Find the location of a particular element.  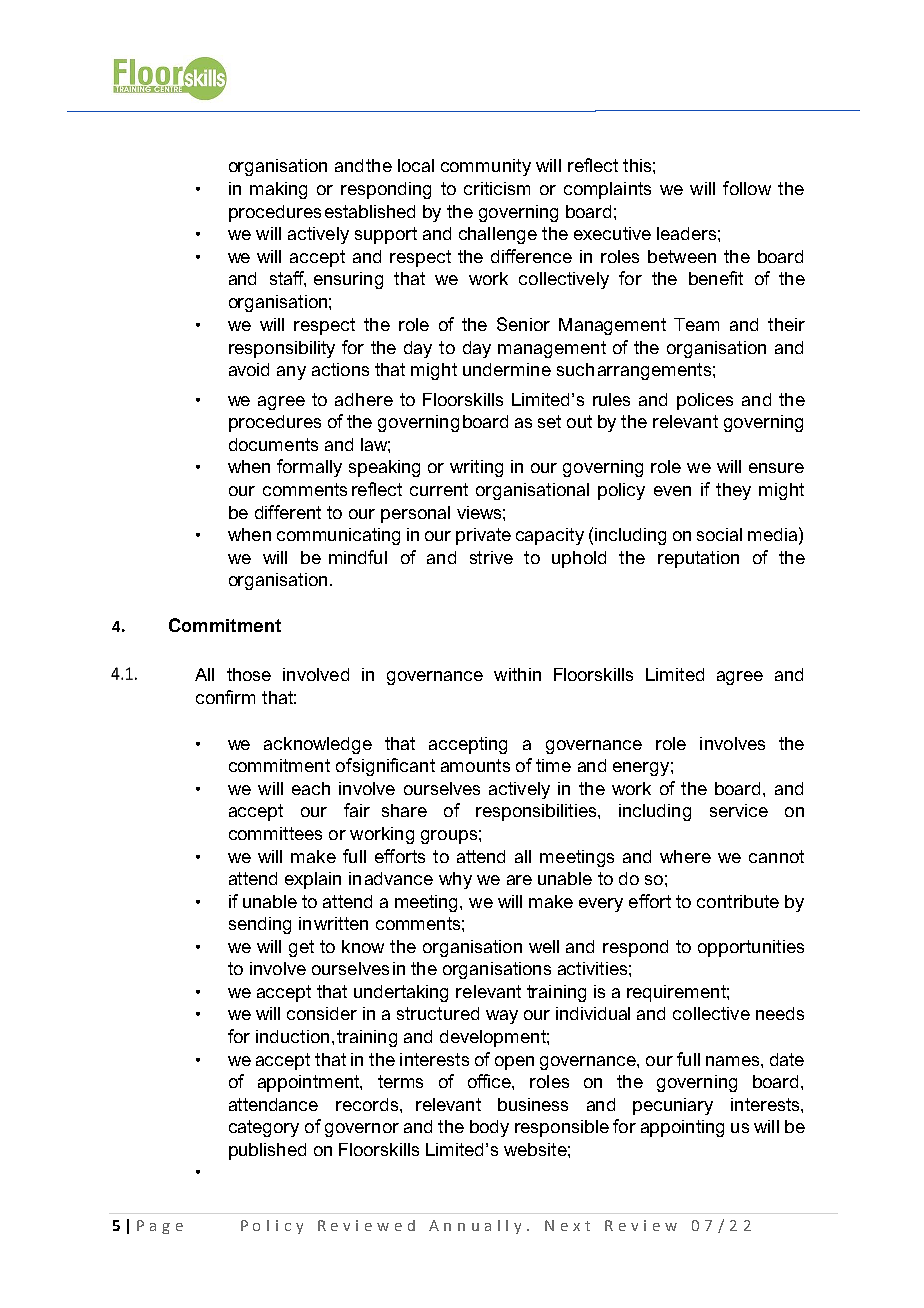

category is located at coordinates (264, 1128).
